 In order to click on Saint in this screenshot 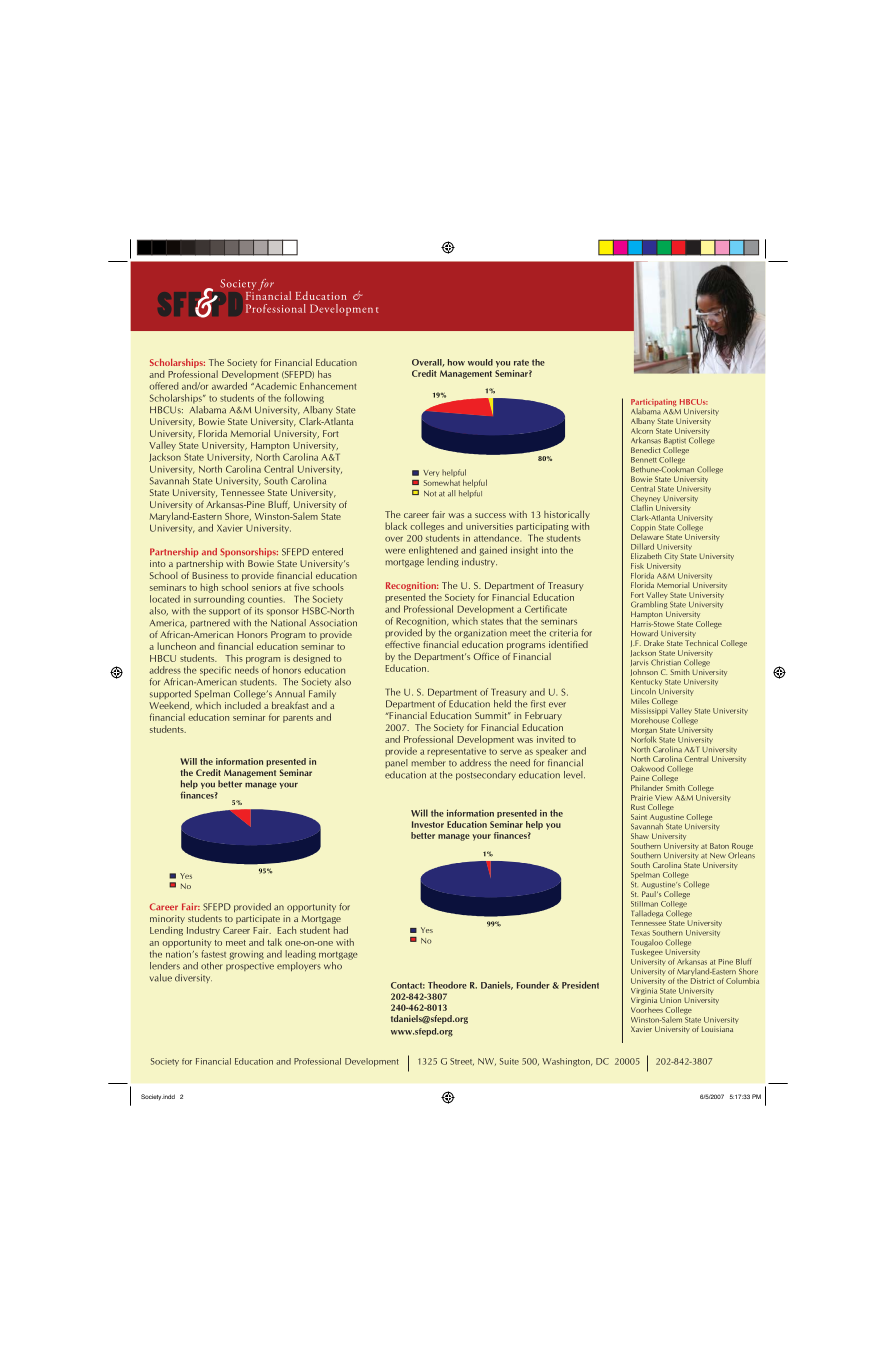, I will do `click(639, 817)`.
